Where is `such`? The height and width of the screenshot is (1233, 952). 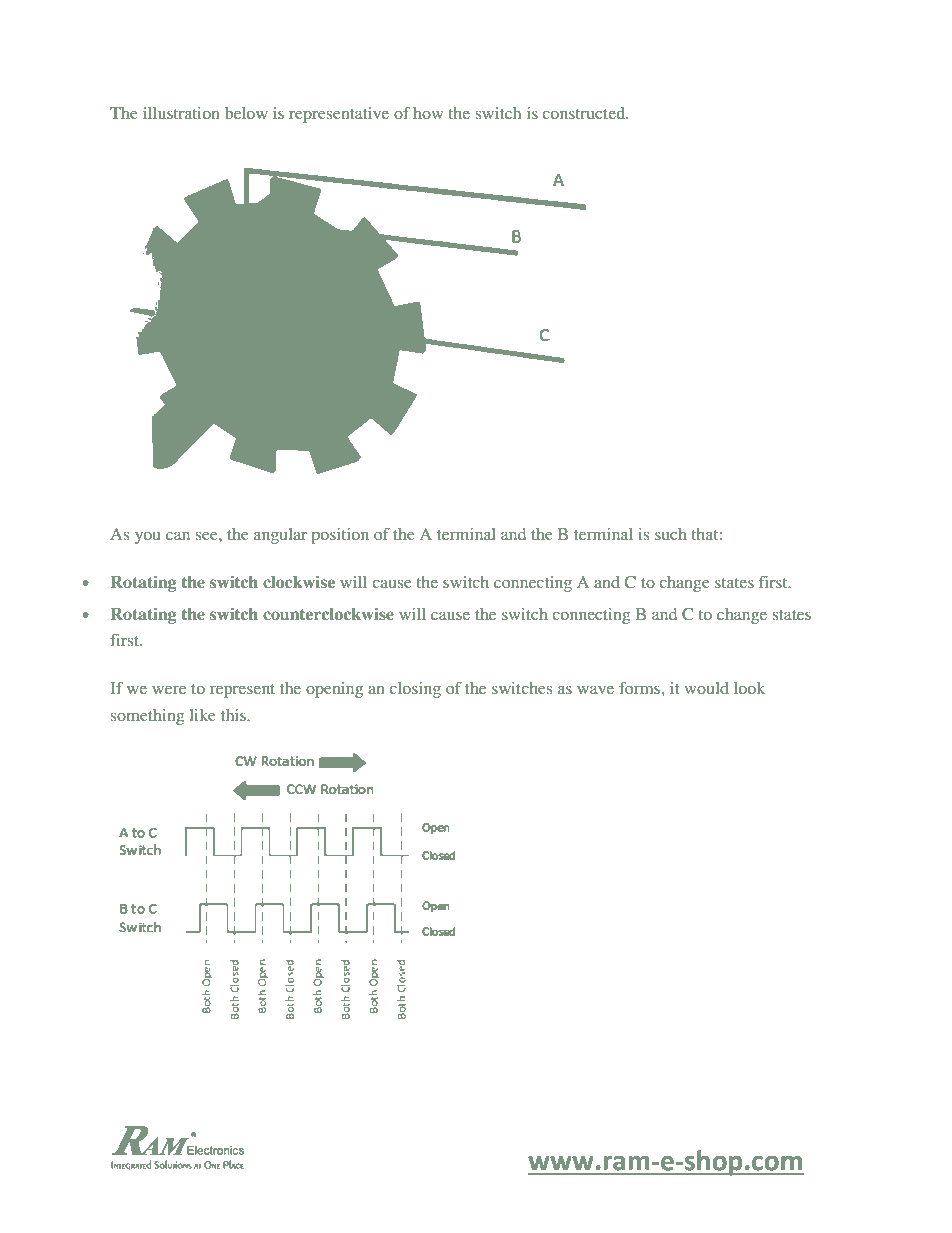 such is located at coordinates (671, 534).
